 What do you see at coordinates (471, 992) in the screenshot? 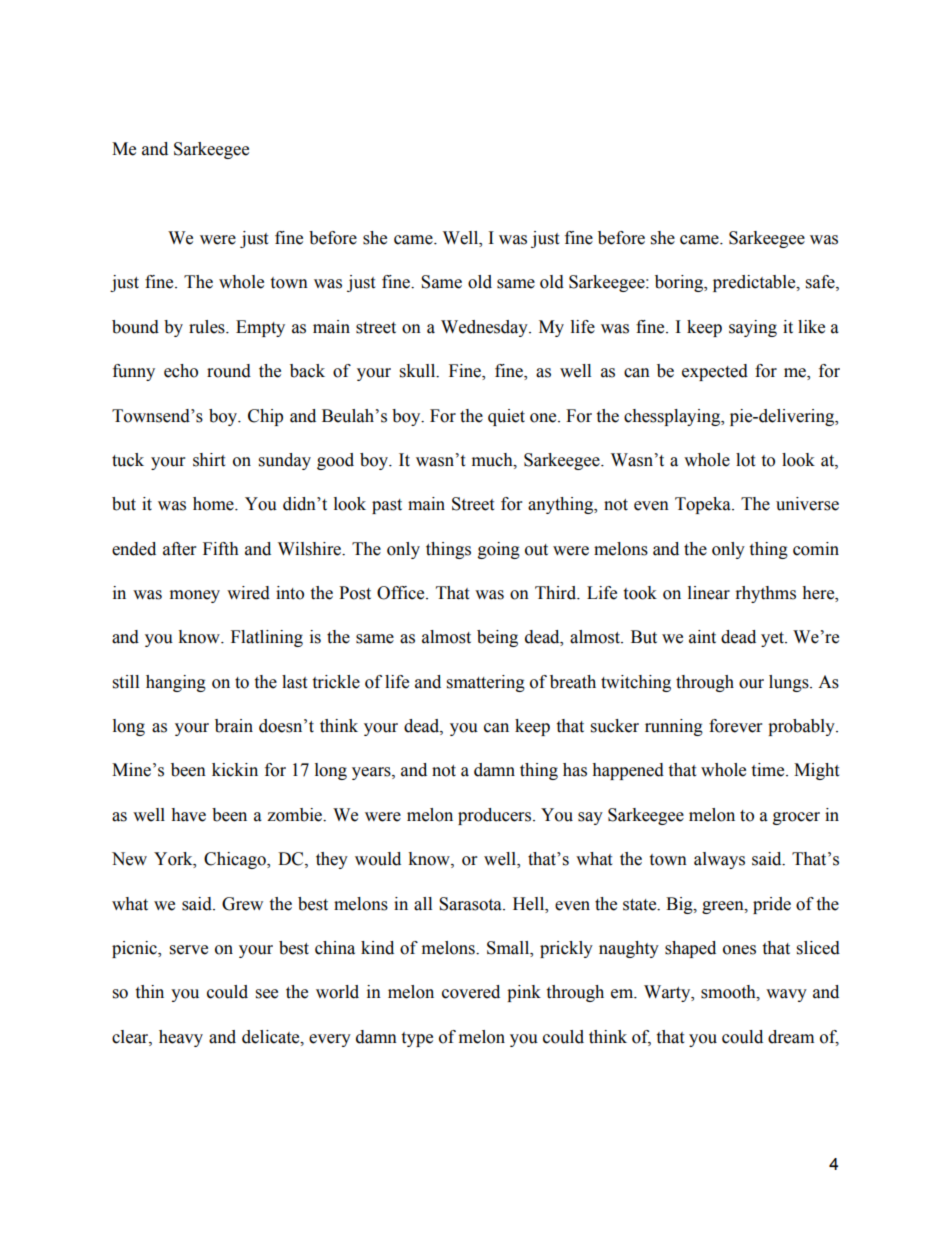
I see `covered` at bounding box center [471, 992].
